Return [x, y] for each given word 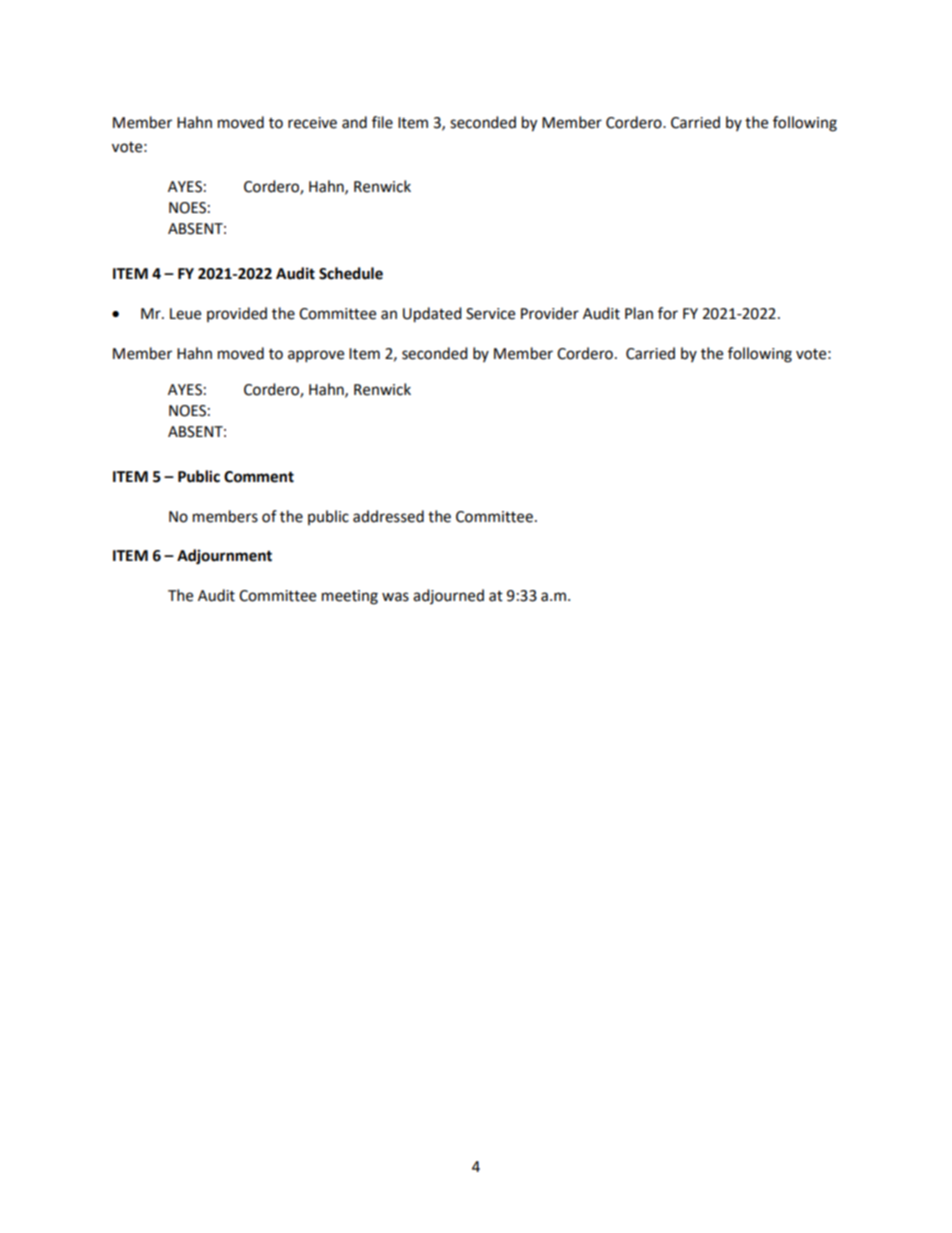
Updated [432, 315]
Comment [259, 477]
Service [490, 314]
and [354, 122]
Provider [550, 313]
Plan [639, 313]
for [668, 313]
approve [316, 356]
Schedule [351, 273]
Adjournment [224, 557]
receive [312, 123]
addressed [388, 516]
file [382, 122]
